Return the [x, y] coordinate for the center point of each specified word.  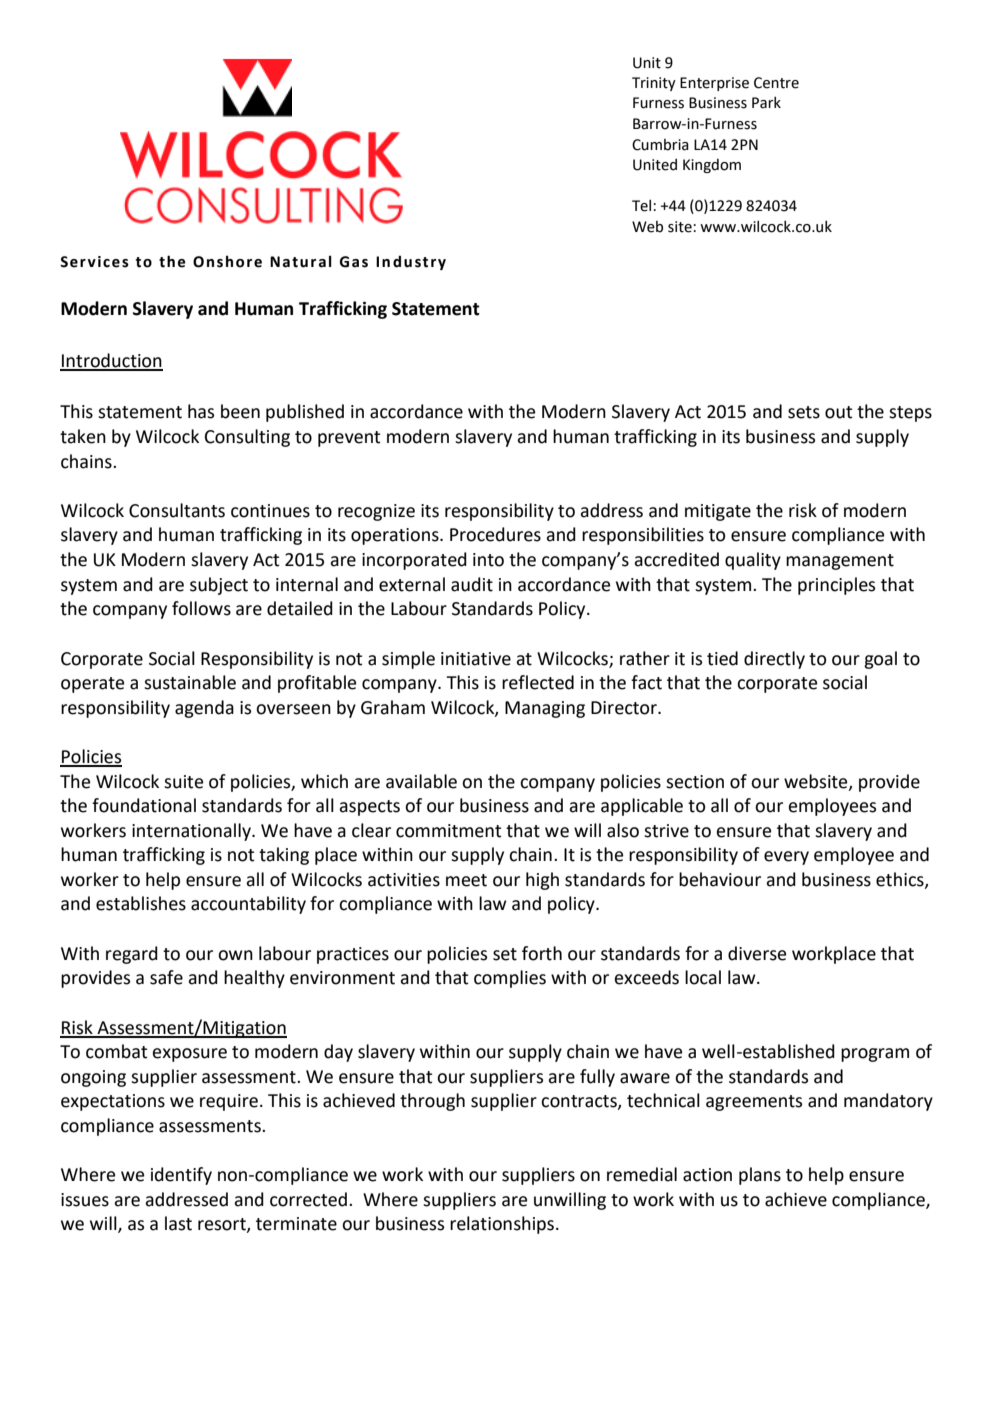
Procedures [495, 534]
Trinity [654, 84]
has [201, 411]
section [695, 782]
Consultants [177, 510]
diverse [757, 953]
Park [766, 102]
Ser [73, 262]
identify [181, 1176]
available [421, 781]
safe [166, 977]
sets [804, 412]
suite [183, 782]
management [840, 562]
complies [510, 979]
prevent [349, 439]
